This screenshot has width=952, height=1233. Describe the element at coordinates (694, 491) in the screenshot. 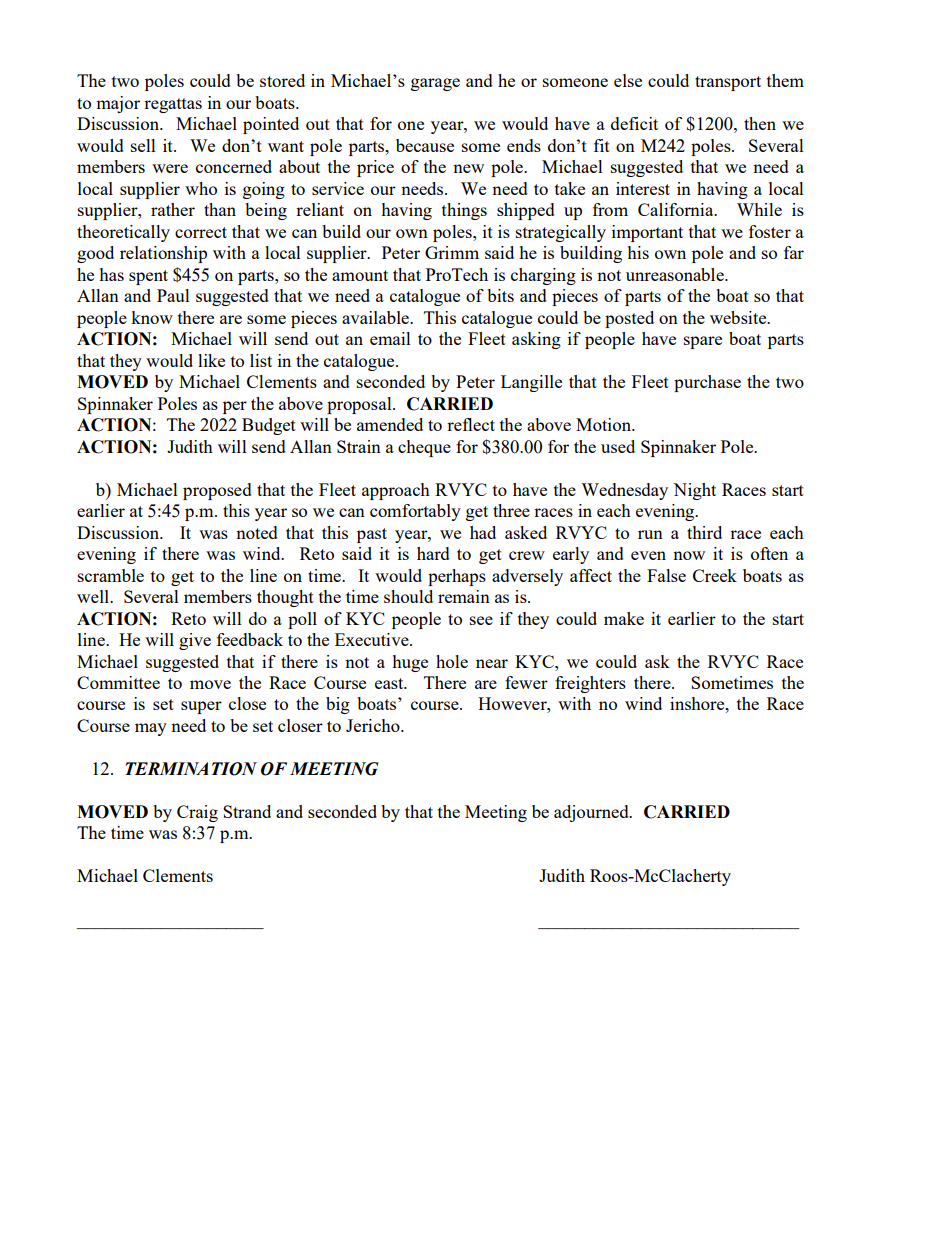

I see `Night` at that location.
